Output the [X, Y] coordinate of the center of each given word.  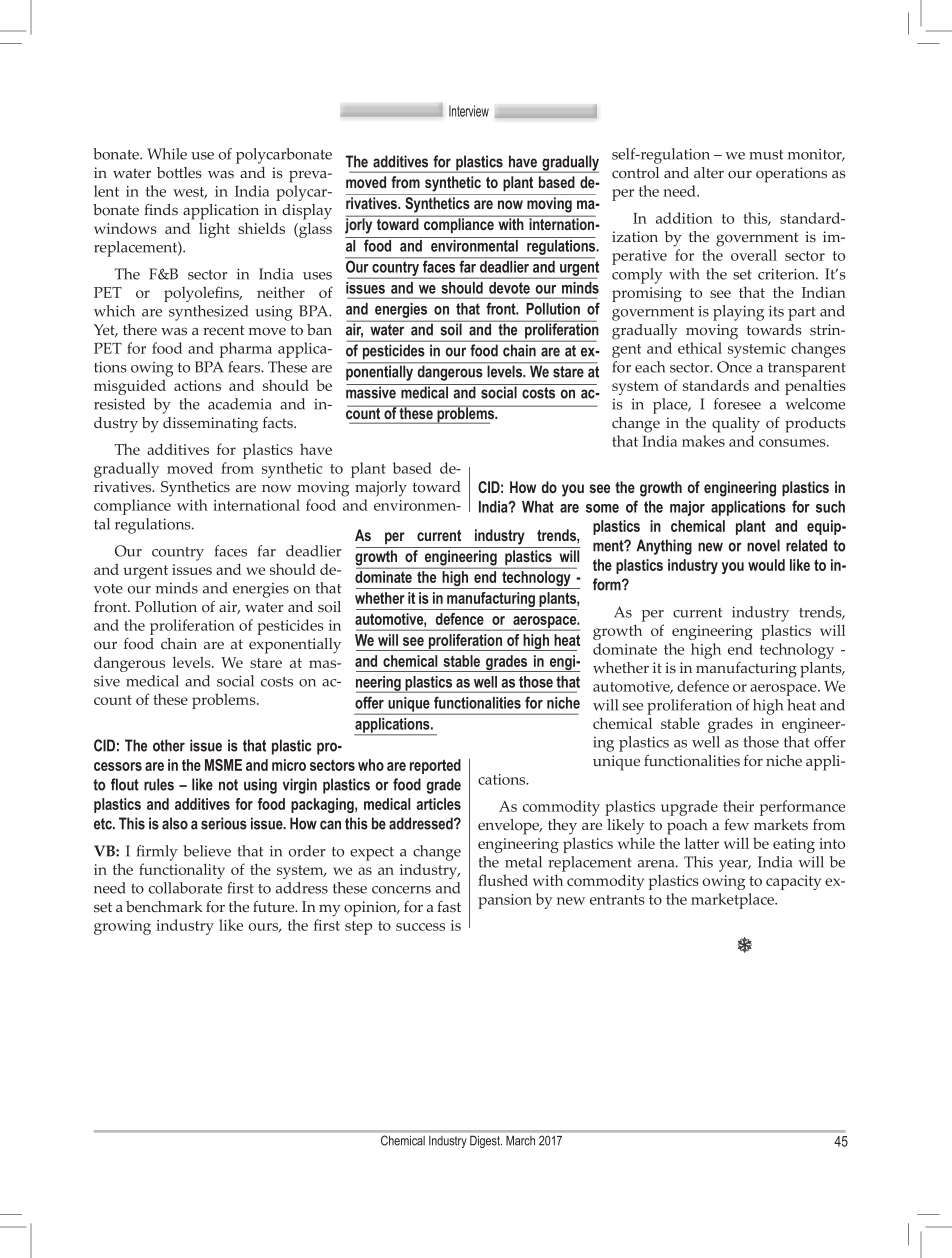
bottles [179, 173]
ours [265, 928]
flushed [503, 880]
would [766, 565]
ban [319, 329]
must [766, 155]
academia [240, 404]
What [538, 507]
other [169, 745]
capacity [793, 882]
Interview [469, 111]
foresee [737, 404]
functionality [182, 871]
